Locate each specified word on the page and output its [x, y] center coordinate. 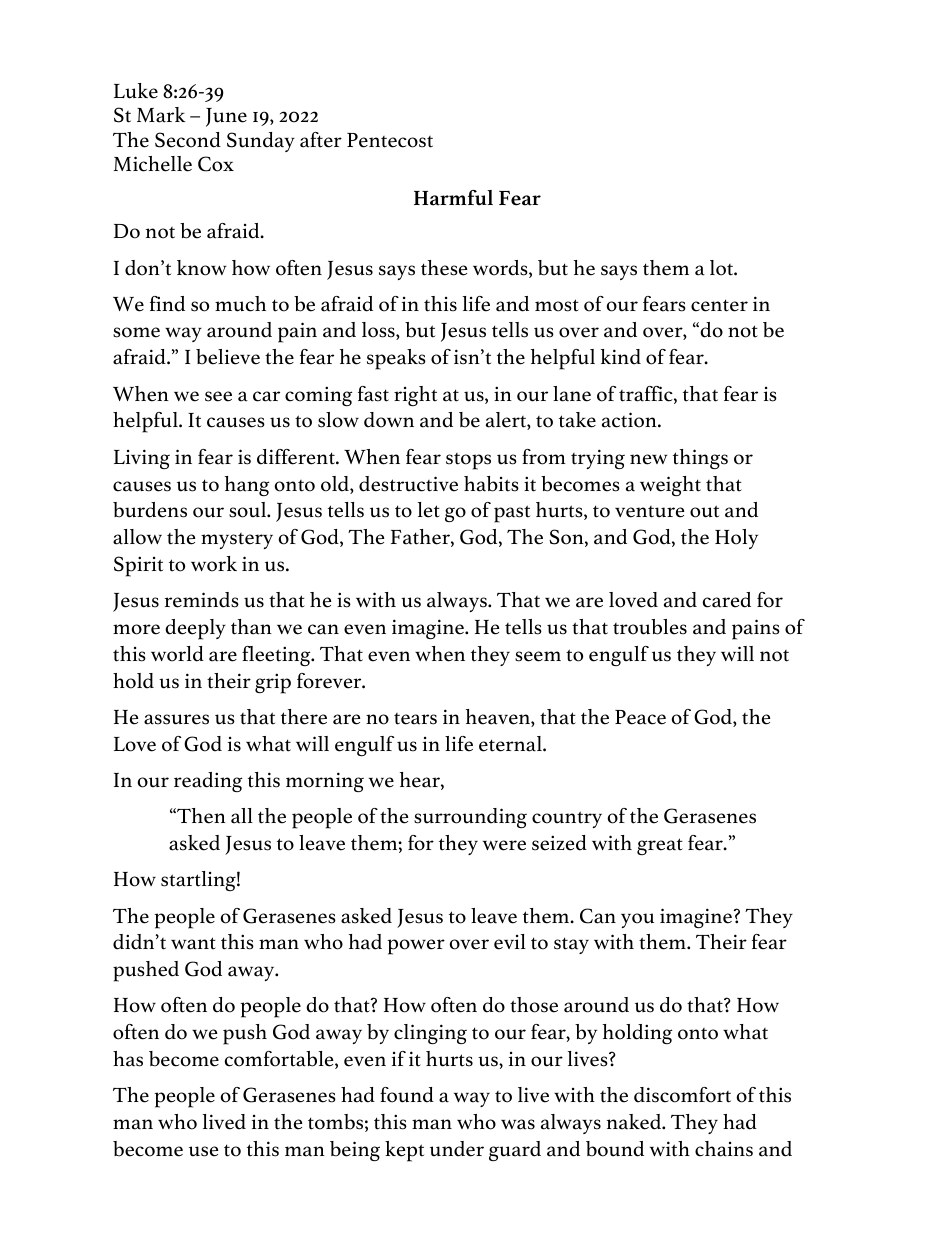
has [128, 1059]
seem [538, 656]
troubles [650, 627]
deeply [195, 629]
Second [188, 140]
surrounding [470, 818]
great [660, 846]
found [407, 1095]
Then [200, 816]
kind [621, 357]
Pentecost [390, 140]
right [415, 396]
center [719, 305]
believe [228, 357]
